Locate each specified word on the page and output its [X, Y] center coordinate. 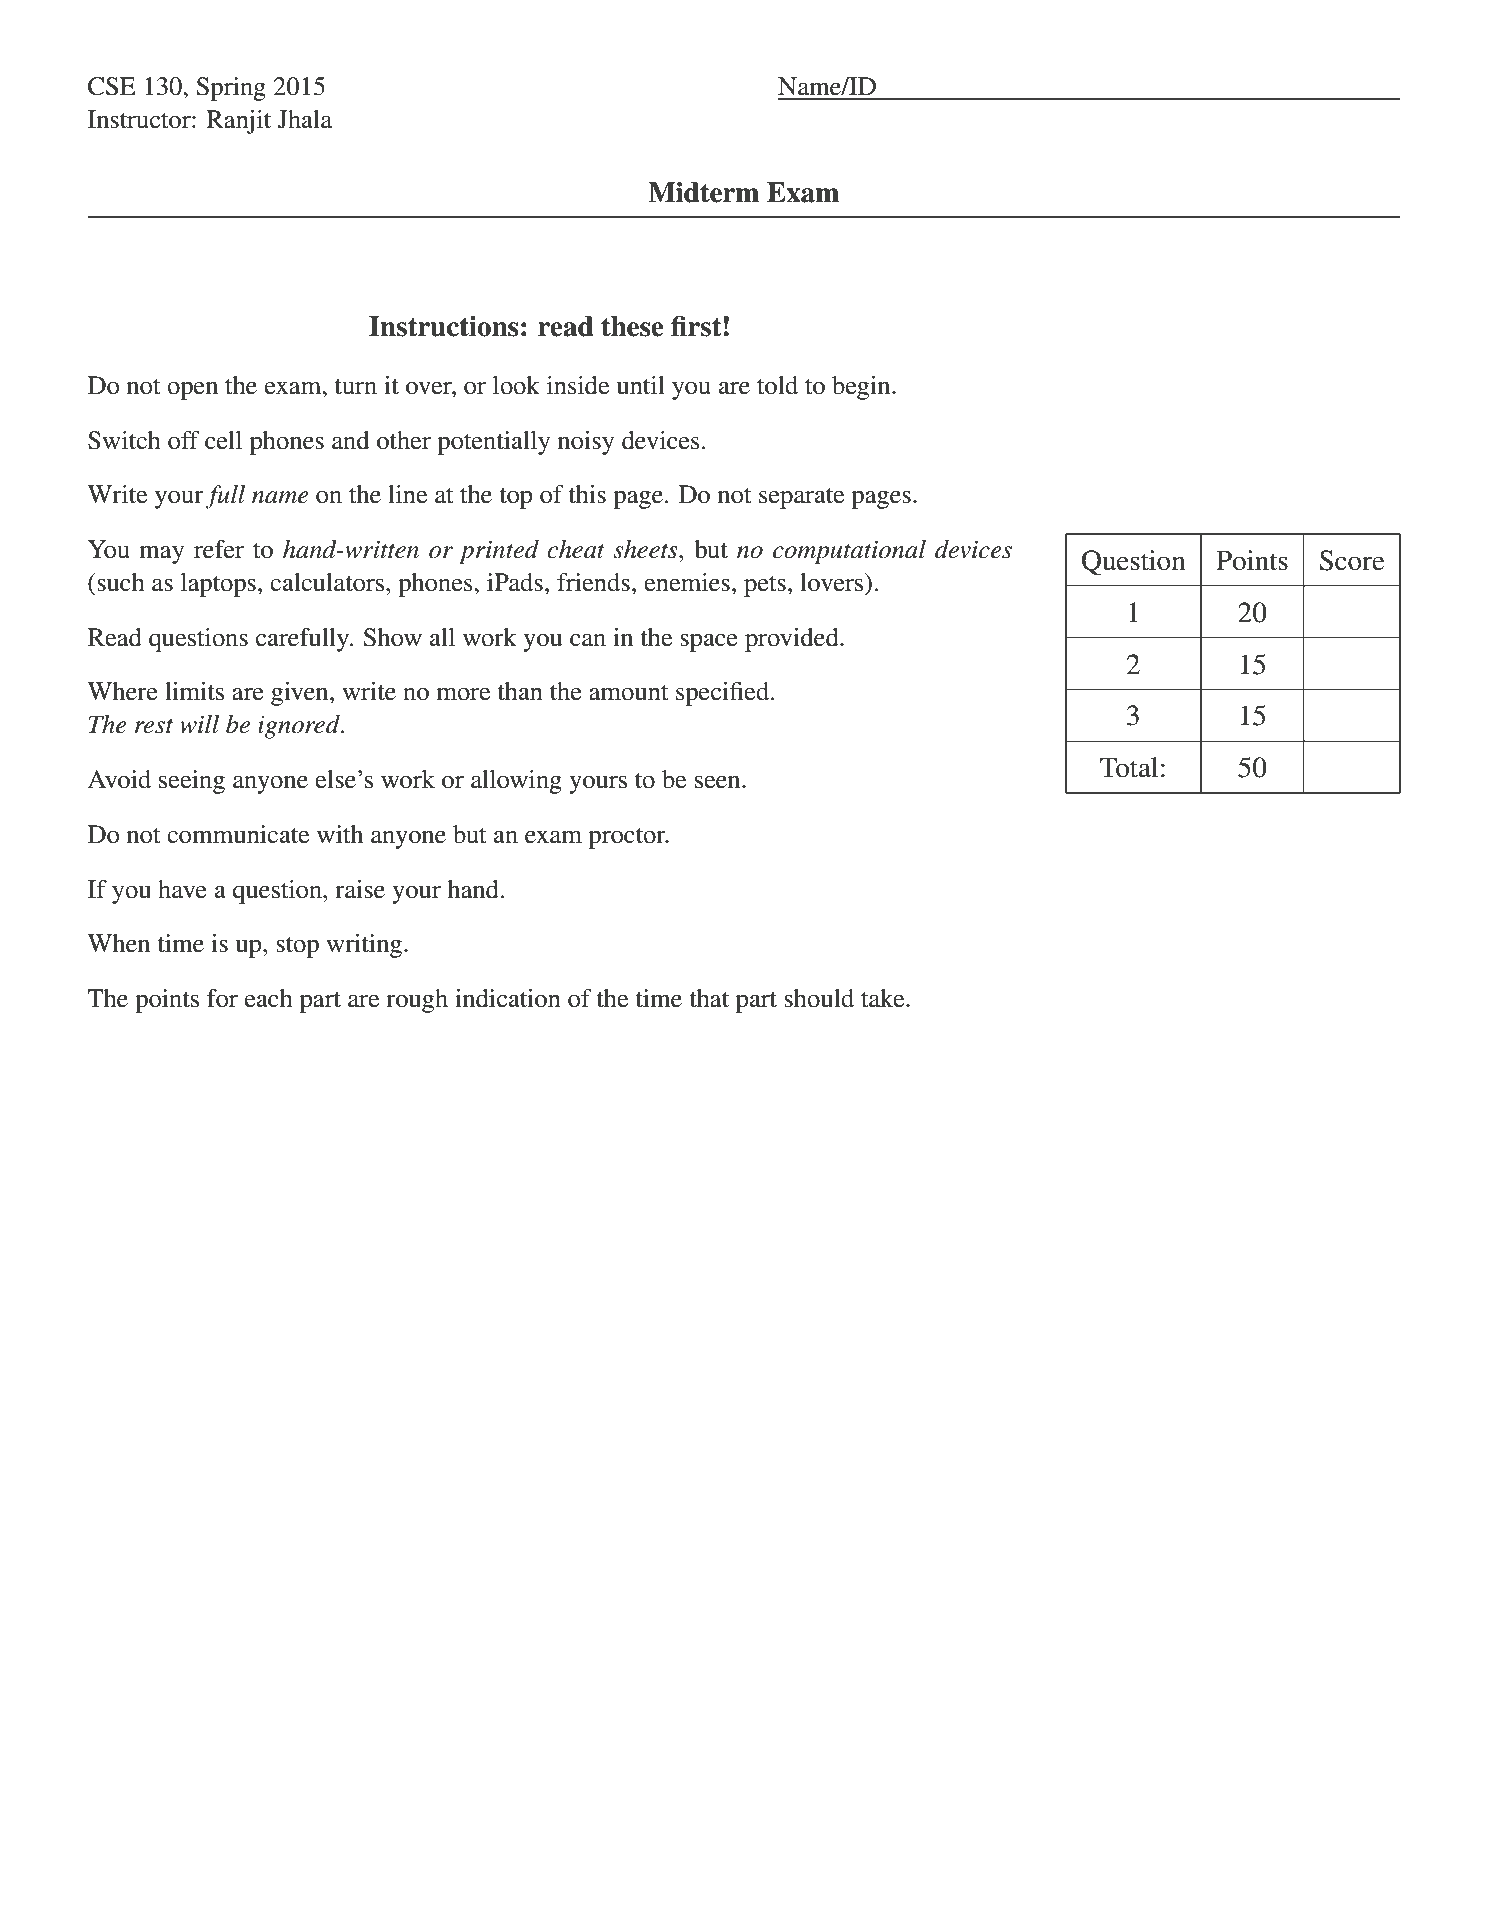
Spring [231, 89]
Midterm [703, 192]
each [269, 998]
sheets [646, 549]
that [709, 998]
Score [1352, 560]
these [632, 326]
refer [219, 549]
